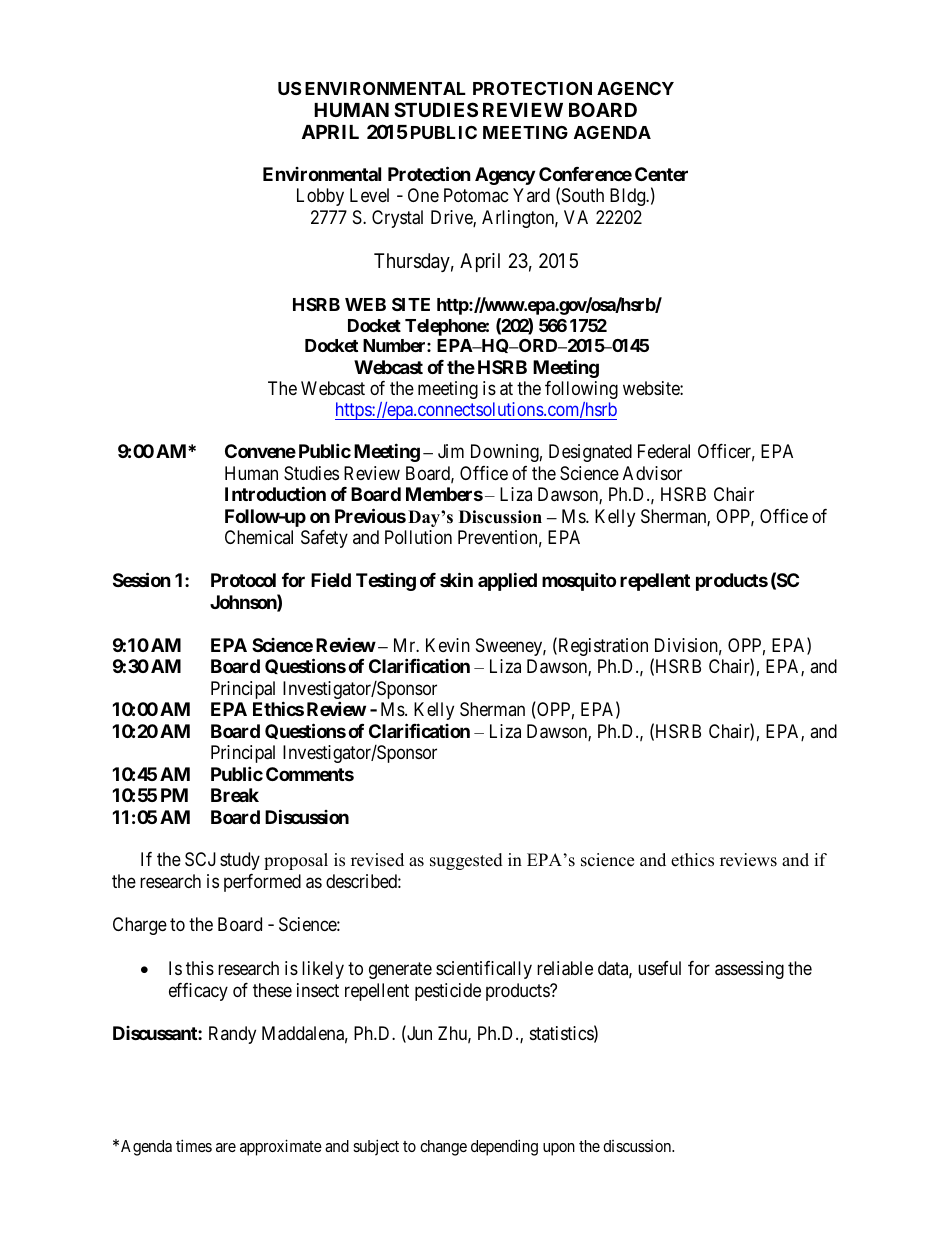 The image size is (952, 1233). Describe the element at coordinates (418, 537) in the screenshot. I see `Pollution` at that location.
